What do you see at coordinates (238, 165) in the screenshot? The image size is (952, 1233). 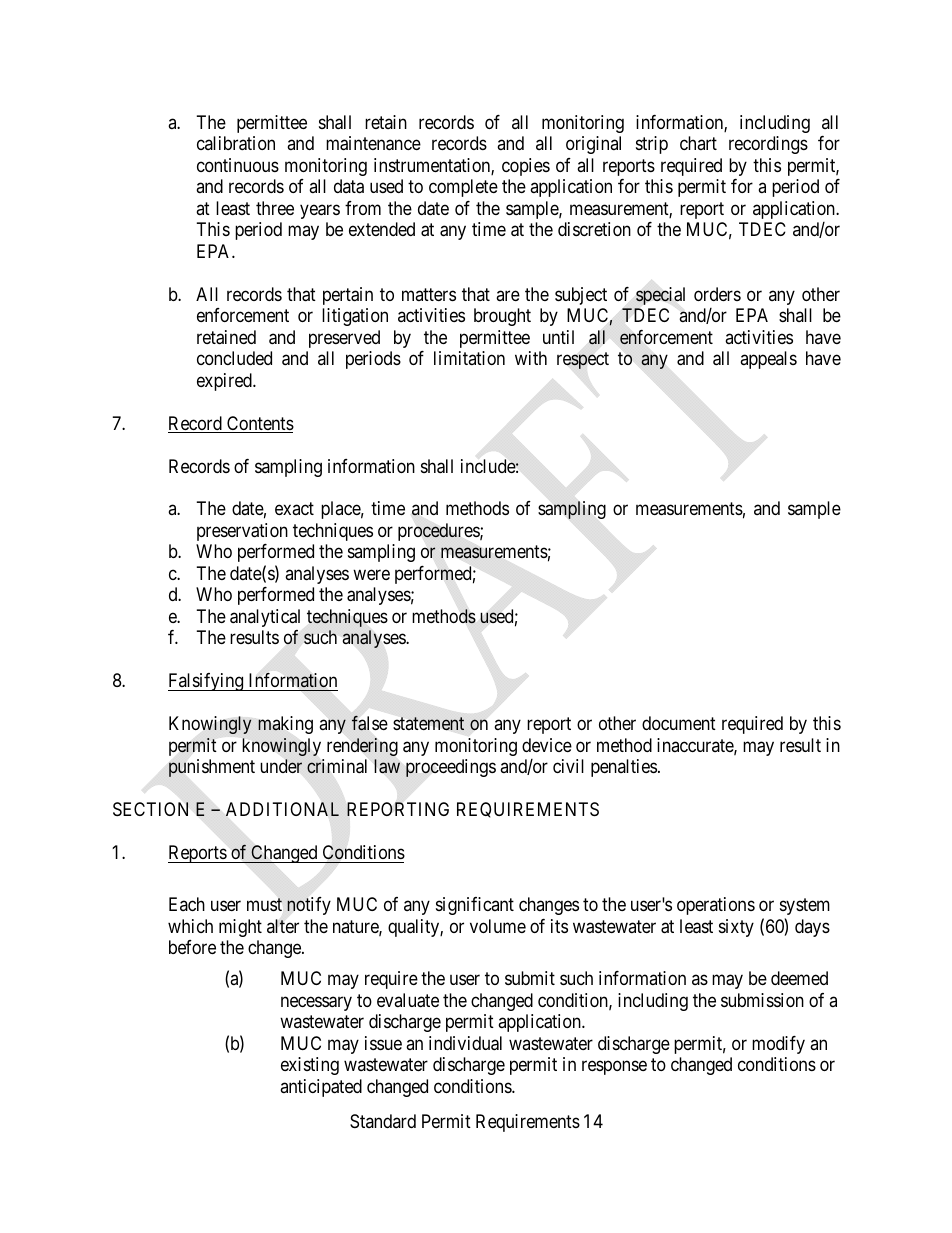 I see `continuous` at bounding box center [238, 165].
